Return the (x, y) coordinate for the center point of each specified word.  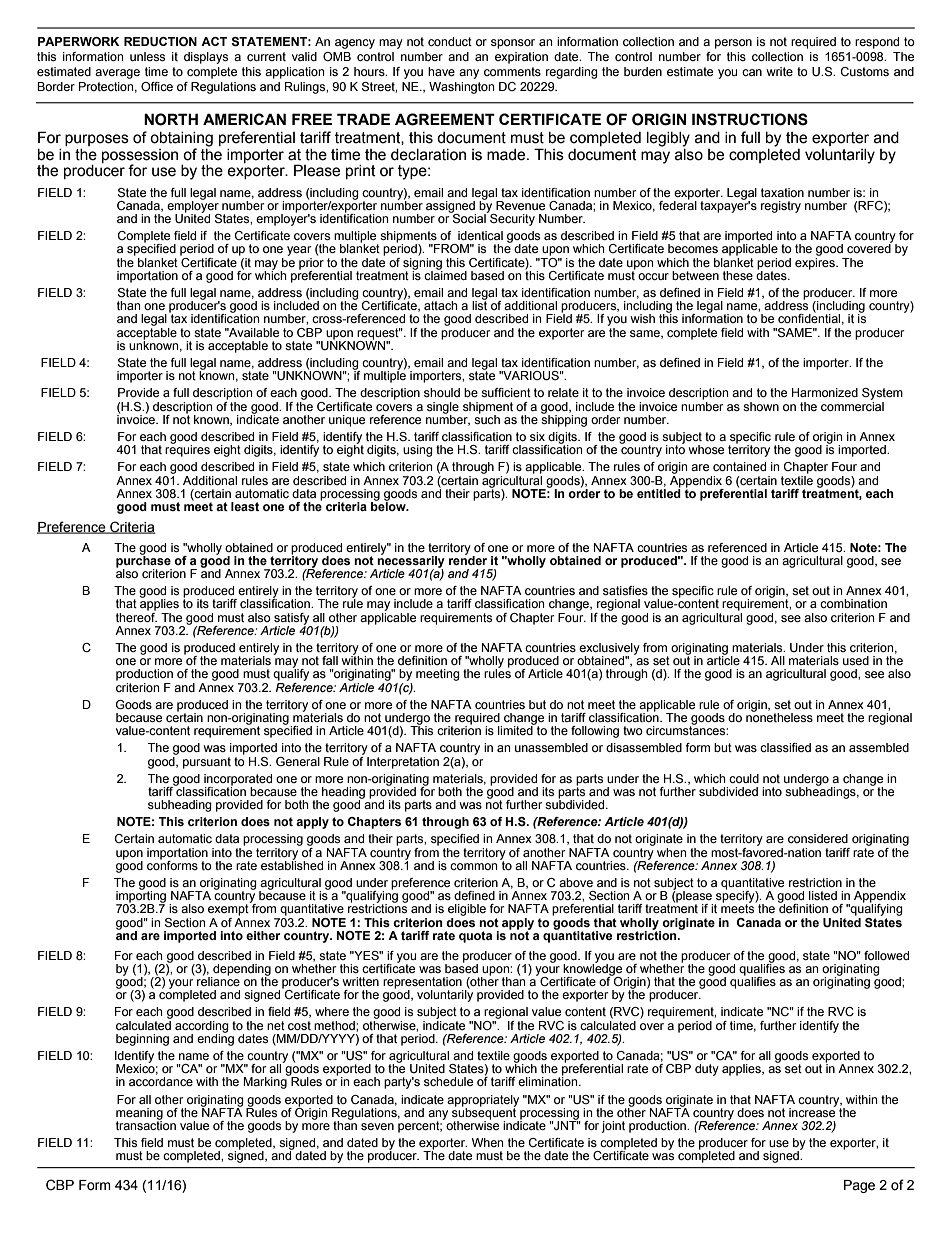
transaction (146, 1124)
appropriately (483, 1102)
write (780, 71)
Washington (461, 88)
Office (157, 86)
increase (813, 1111)
